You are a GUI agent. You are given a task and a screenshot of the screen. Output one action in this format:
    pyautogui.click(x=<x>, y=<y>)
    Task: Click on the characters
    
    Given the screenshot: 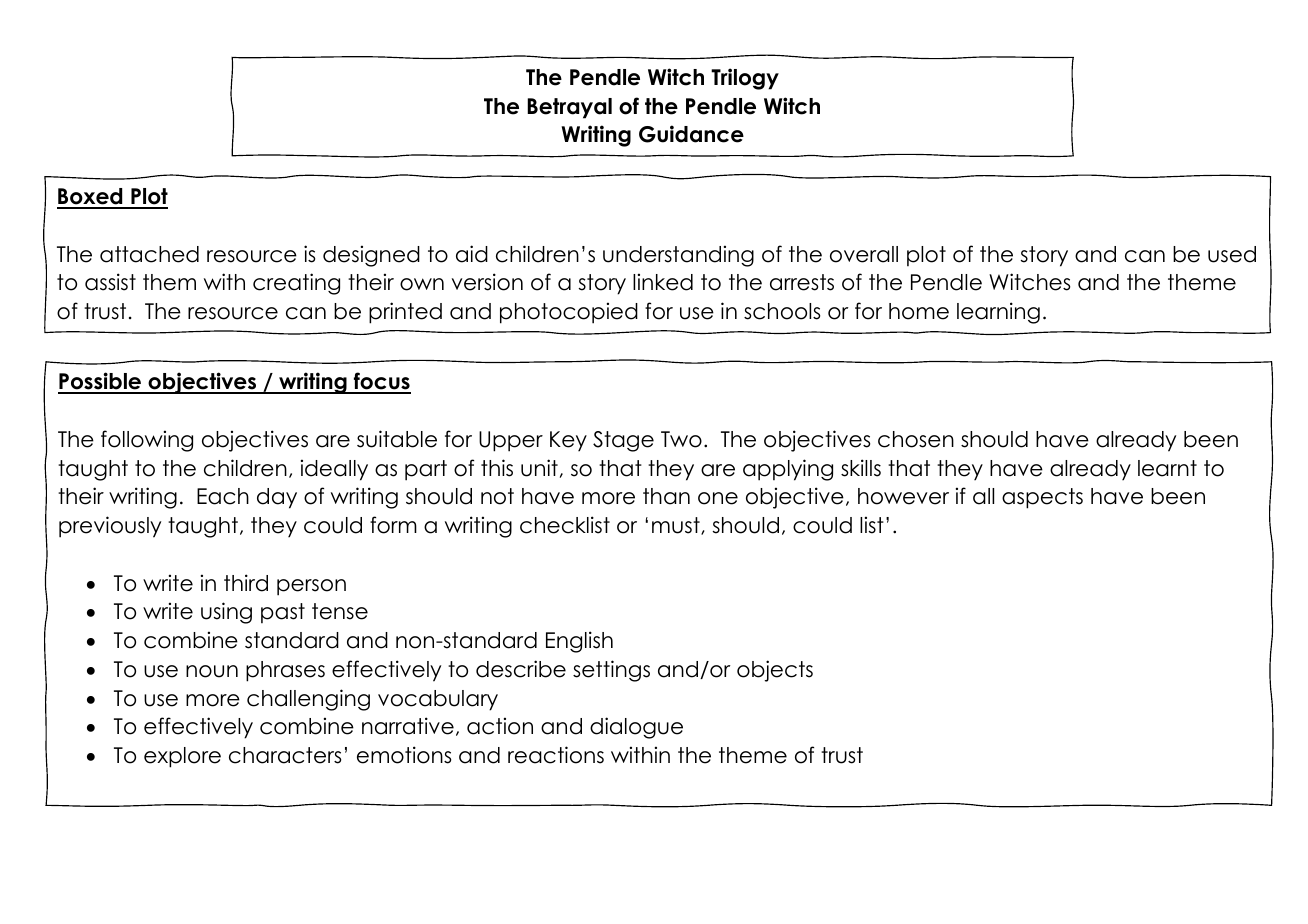 What is the action you would take?
    pyautogui.click(x=285, y=755)
